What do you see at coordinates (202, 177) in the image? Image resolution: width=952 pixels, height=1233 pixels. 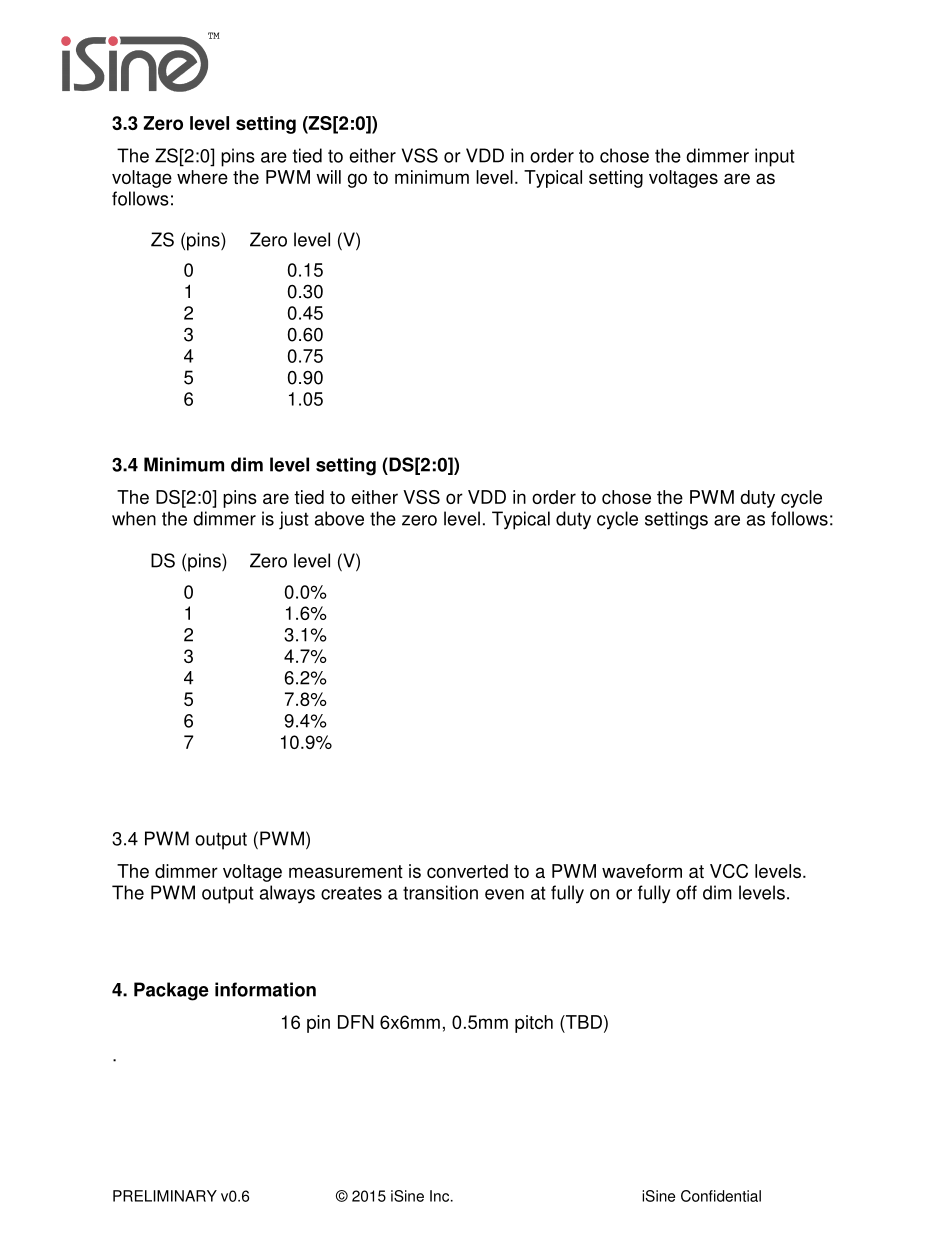 I see `where` at bounding box center [202, 177].
